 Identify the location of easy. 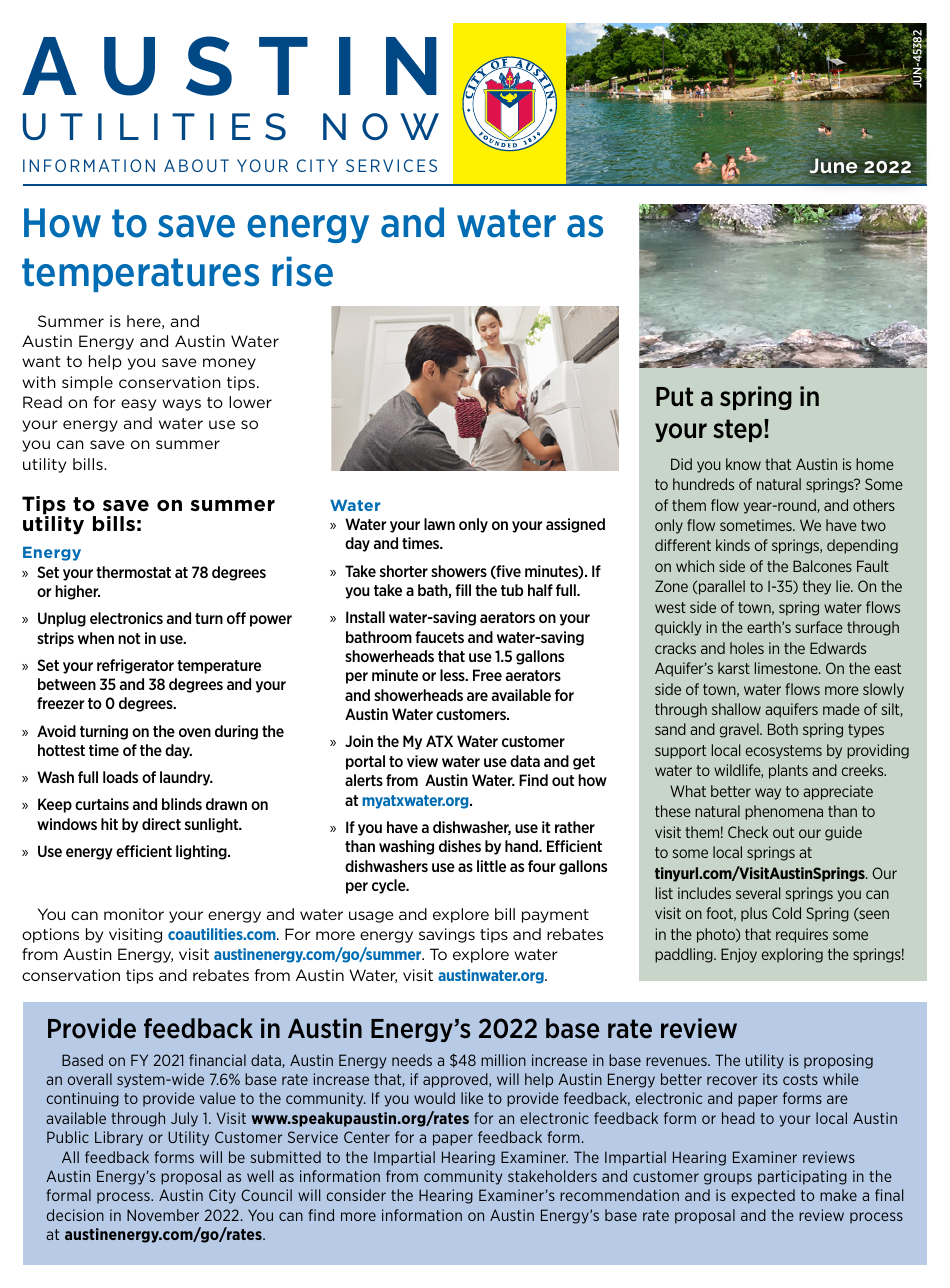
(138, 405).
